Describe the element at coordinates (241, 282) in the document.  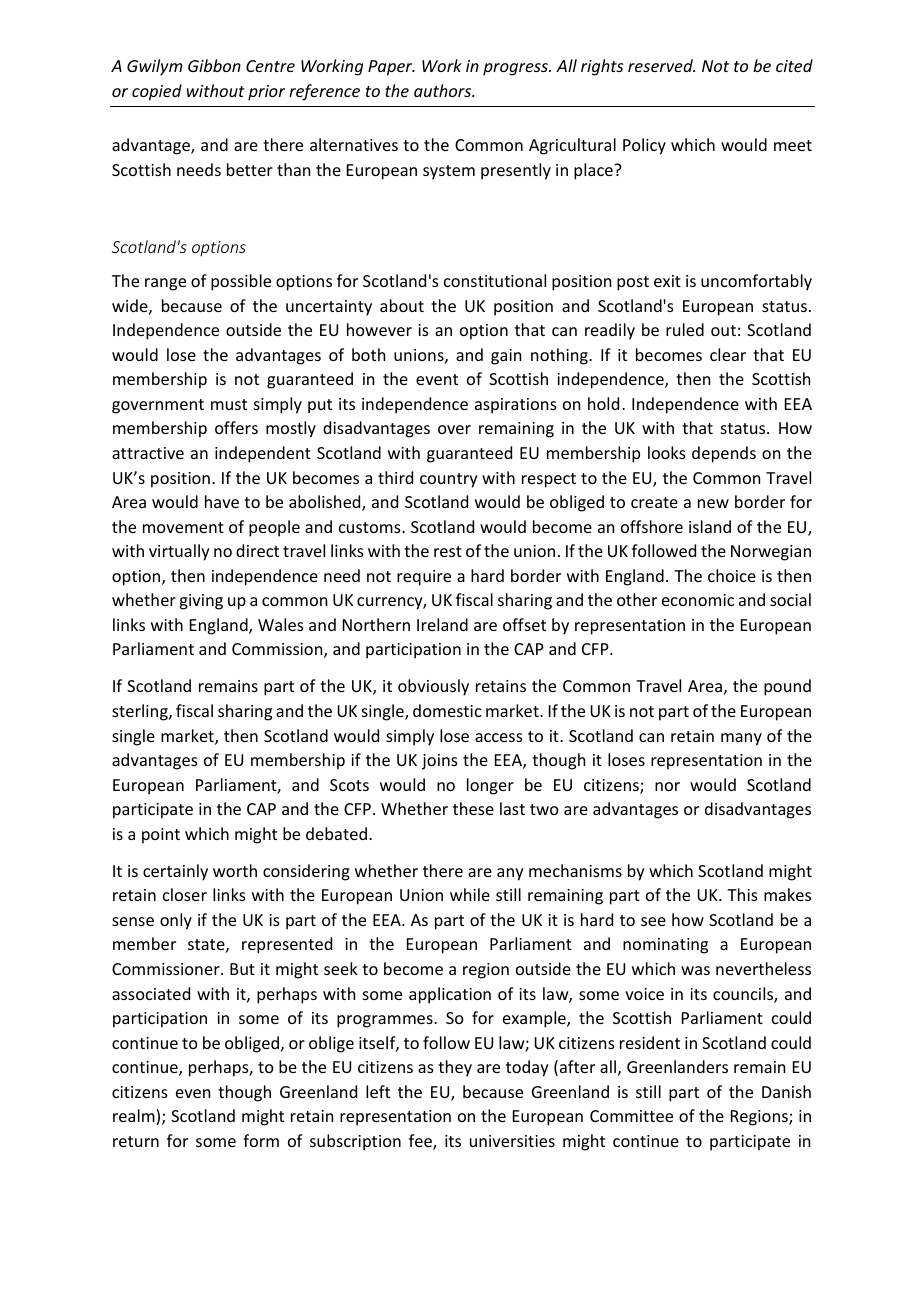
I see `possible` at that location.
